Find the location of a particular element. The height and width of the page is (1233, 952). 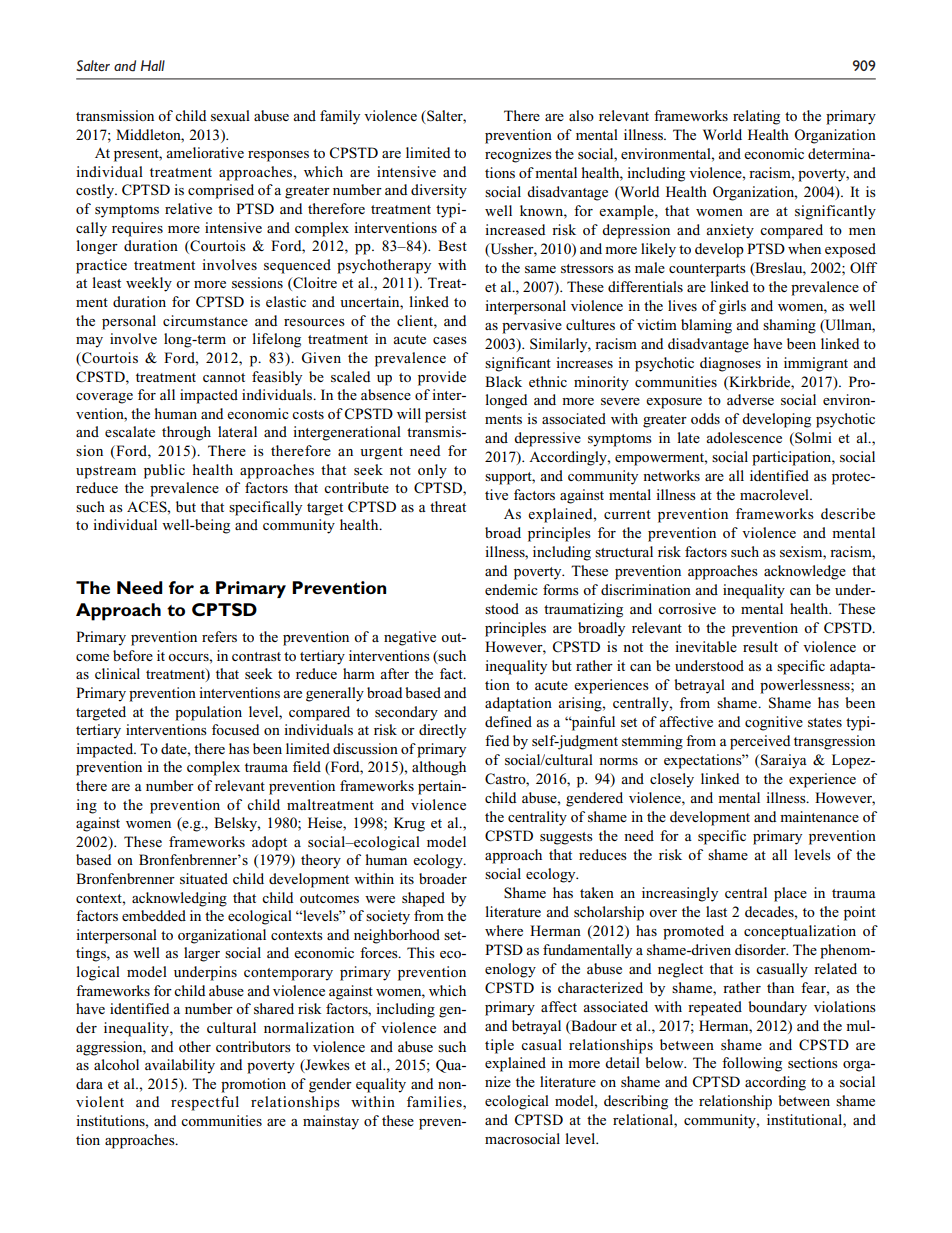

respectful is located at coordinates (205, 1103).
